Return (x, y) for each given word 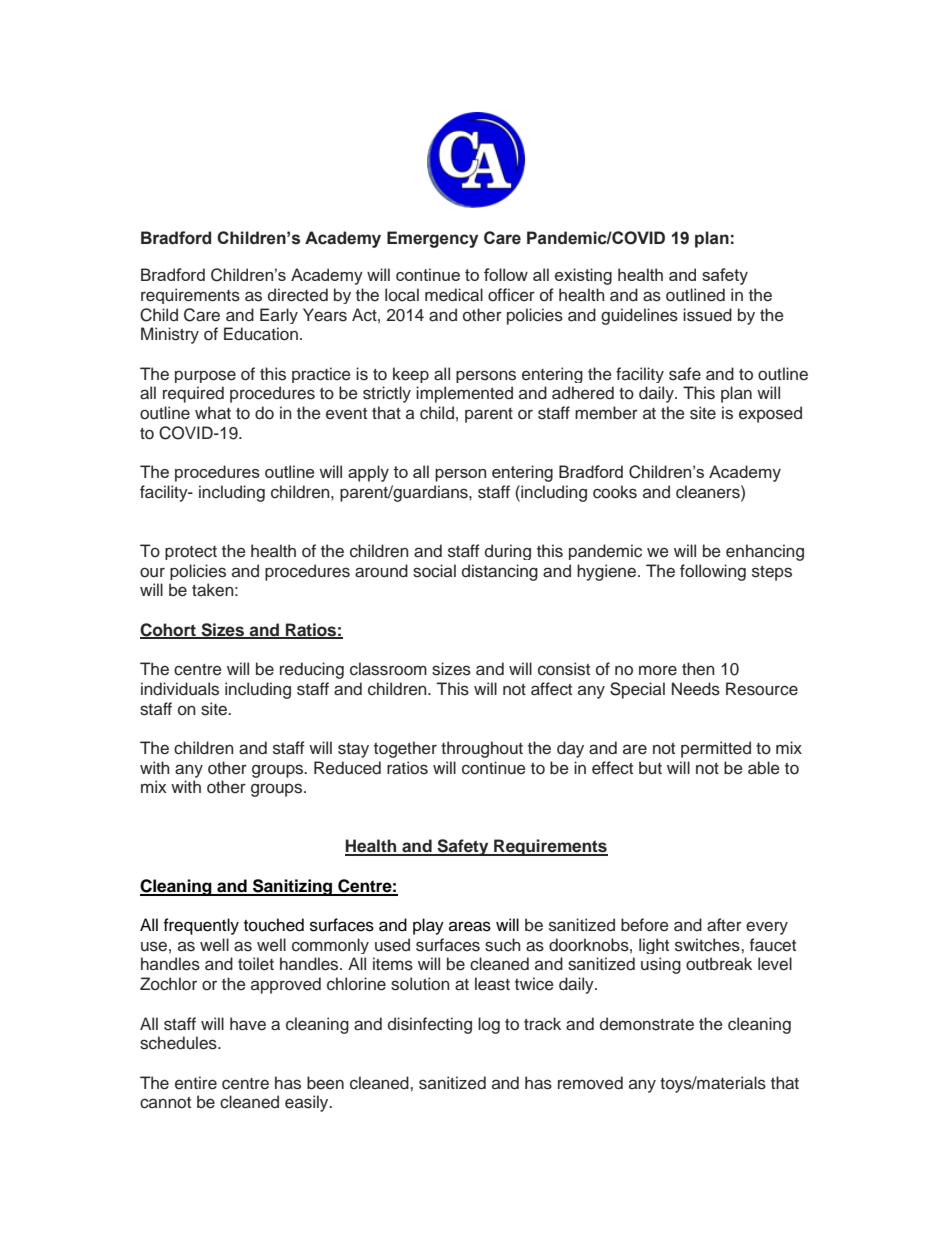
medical (454, 295)
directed (298, 295)
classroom (388, 669)
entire (196, 1083)
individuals (180, 689)
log (489, 1025)
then (698, 669)
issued (707, 315)
